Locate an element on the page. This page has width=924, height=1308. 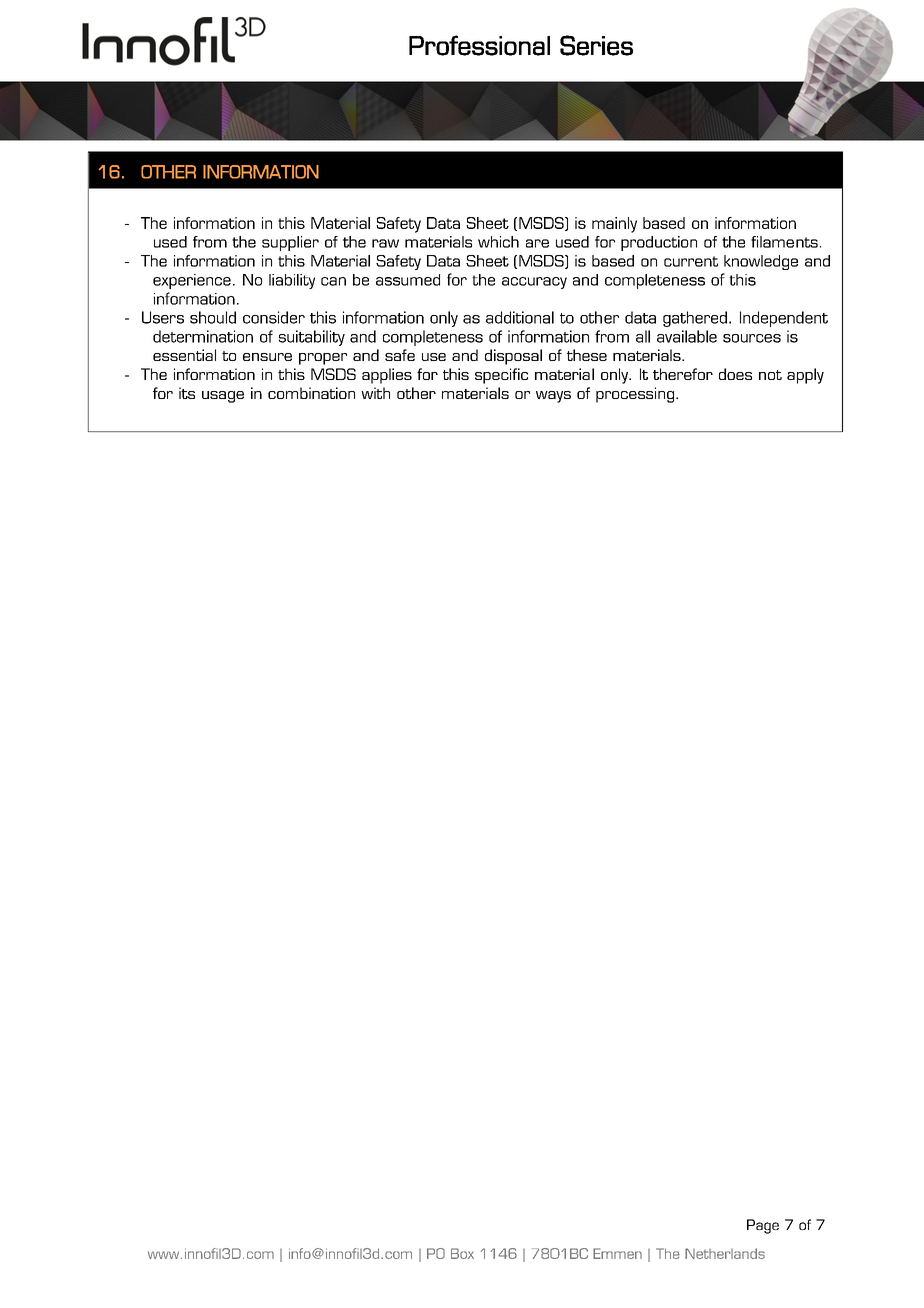
Series is located at coordinates (596, 45).
